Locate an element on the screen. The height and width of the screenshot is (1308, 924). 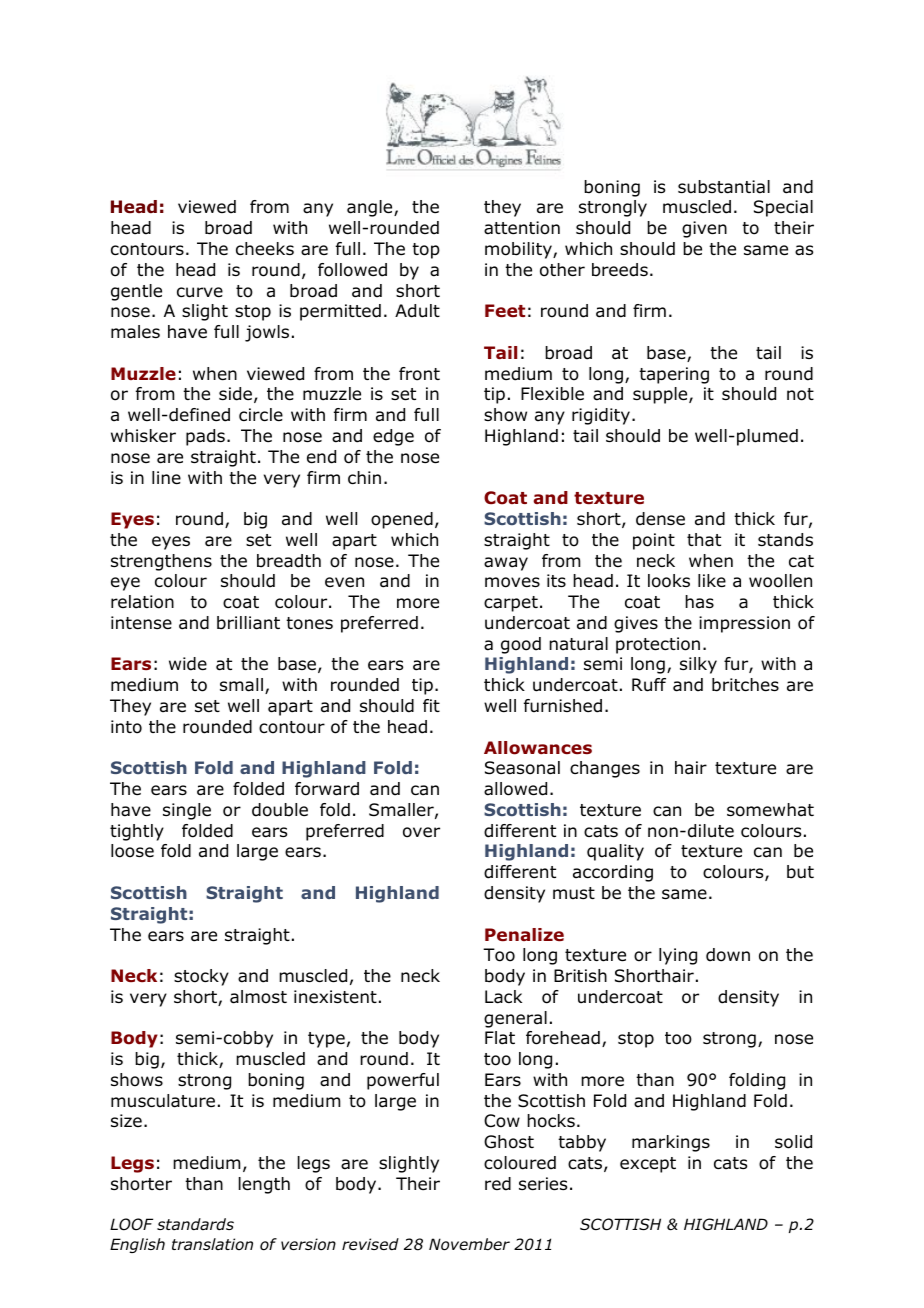
standards is located at coordinates (195, 1224).
